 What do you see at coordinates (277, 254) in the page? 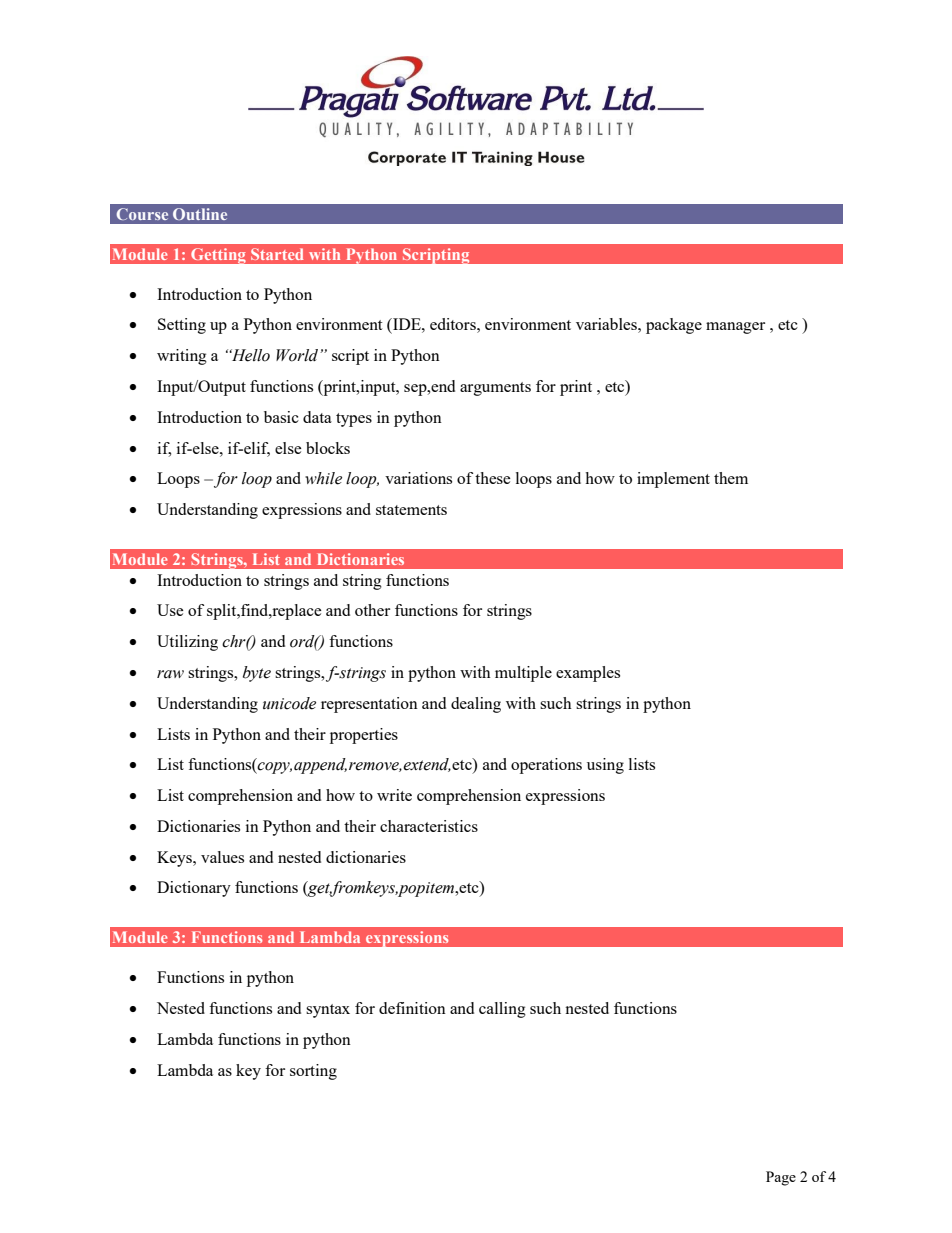
I see `Started` at bounding box center [277, 254].
